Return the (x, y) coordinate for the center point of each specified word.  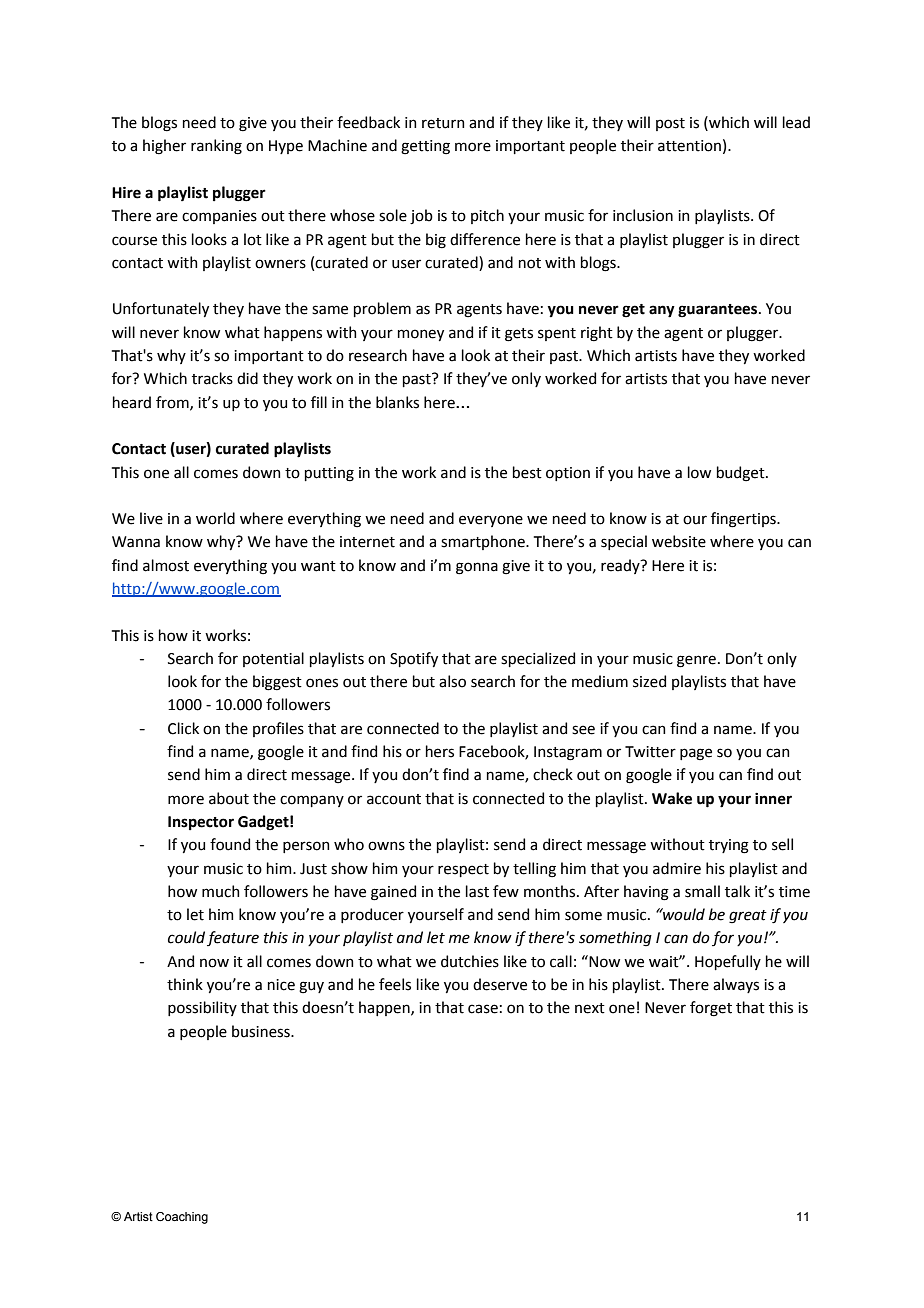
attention (689, 146)
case (483, 1009)
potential (273, 659)
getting (425, 147)
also (452, 681)
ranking (216, 147)
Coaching (182, 1218)
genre (696, 661)
